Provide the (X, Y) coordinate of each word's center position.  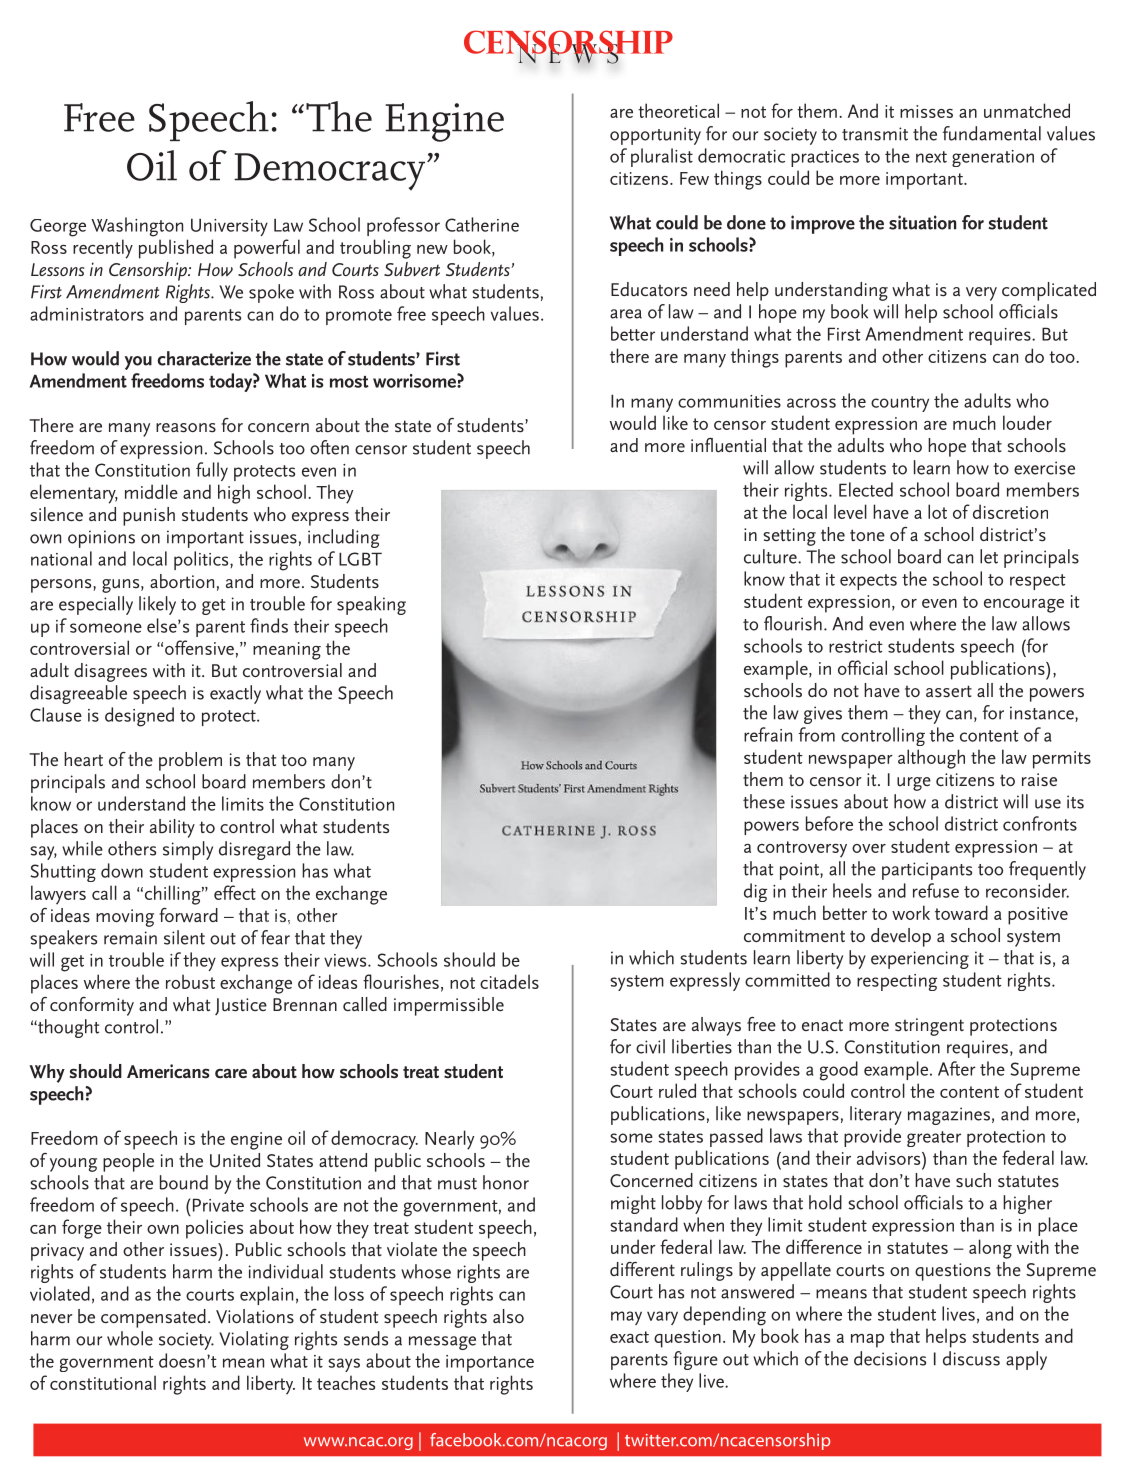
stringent (929, 1027)
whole (130, 1338)
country (900, 404)
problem (190, 761)
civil (650, 1046)
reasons (186, 428)
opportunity (655, 136)
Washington (137, 227)
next (931, 157)
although (931, 759)
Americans (168, 1071)
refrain (768, 734)
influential (728, 445)
